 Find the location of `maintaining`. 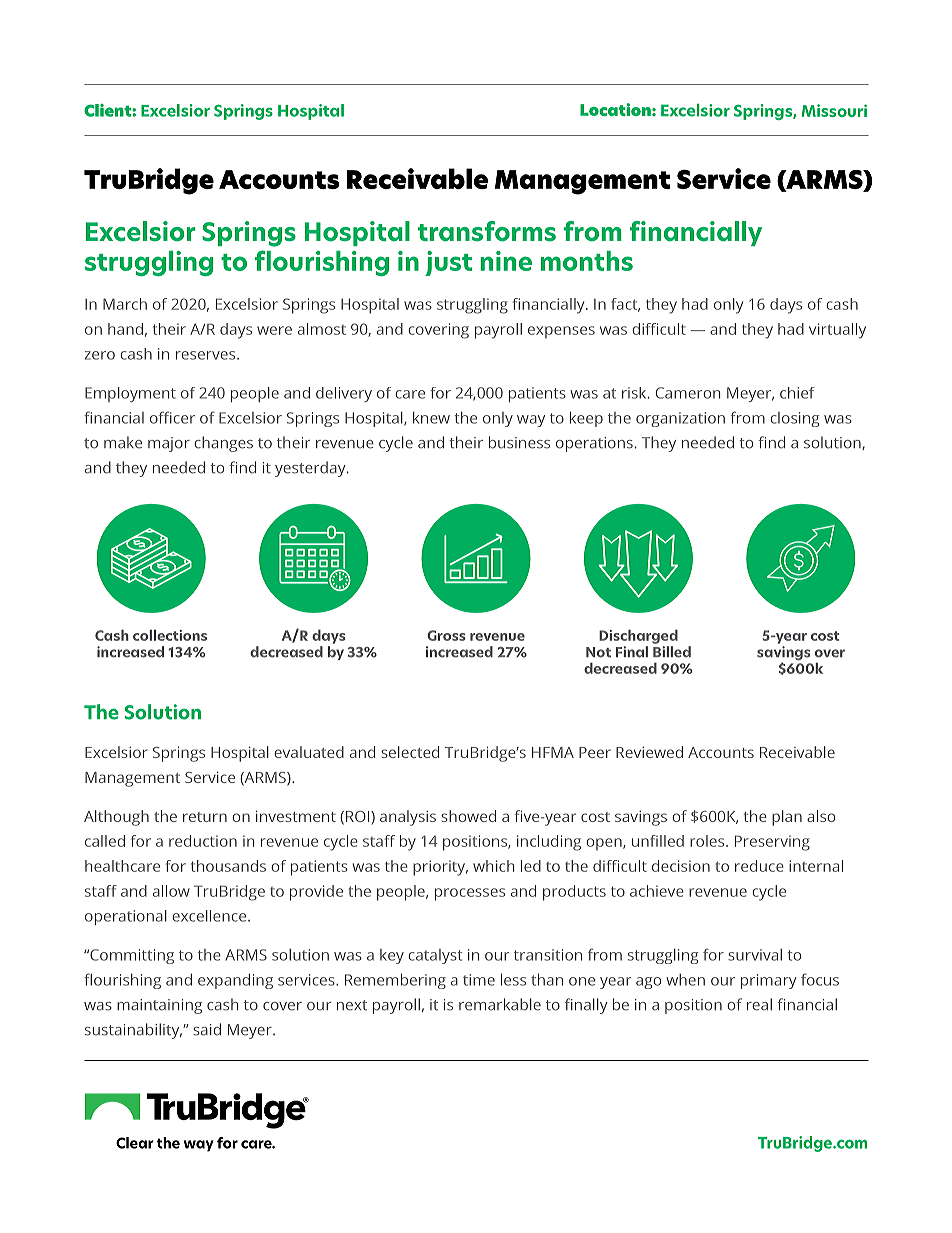

maintaining is located at coordinates (159, 1006).
